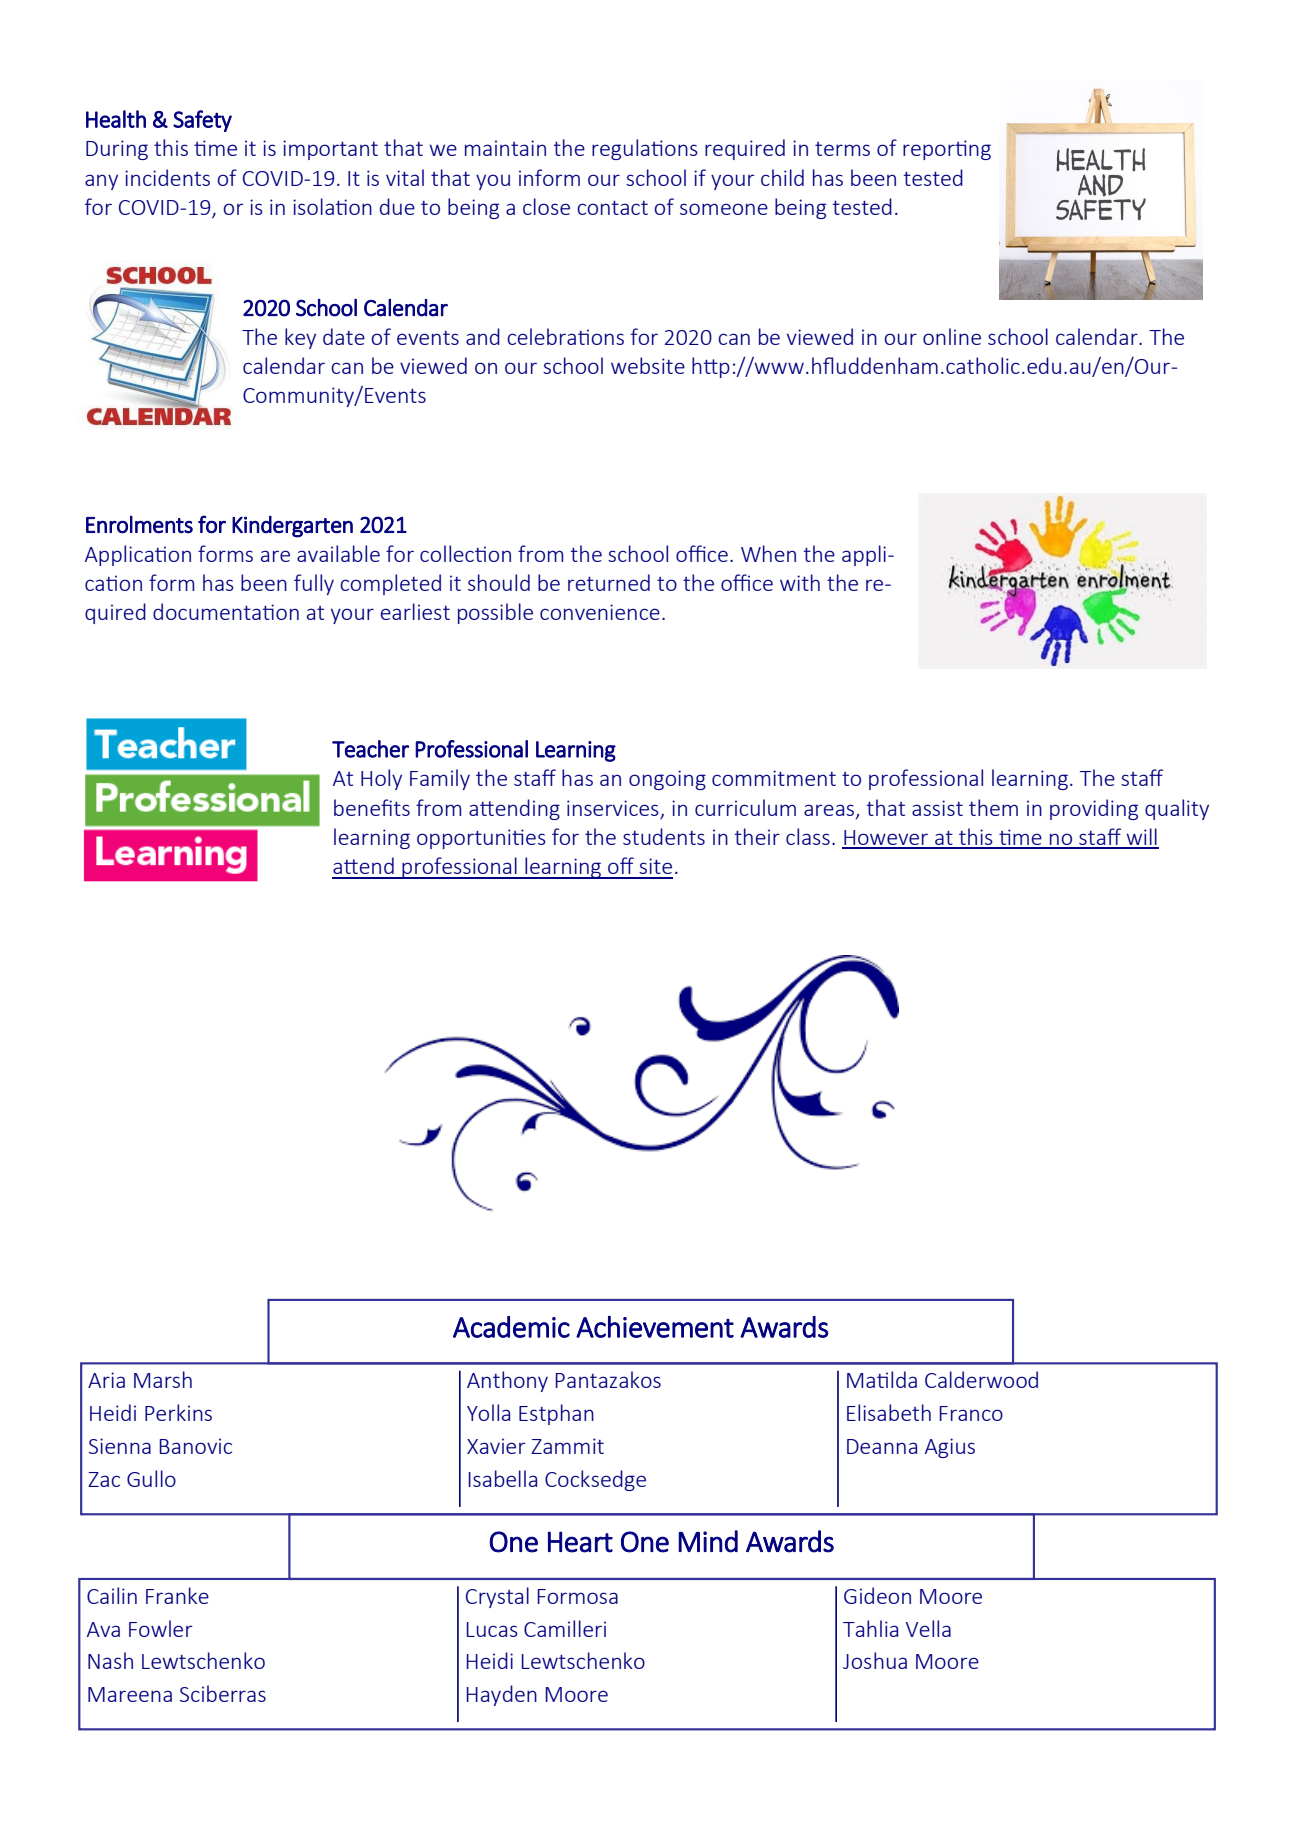  What do you see at coordinates (161, 1628) in the screenshot?
I see `Fowler` at bounding box center [161, 1628].
